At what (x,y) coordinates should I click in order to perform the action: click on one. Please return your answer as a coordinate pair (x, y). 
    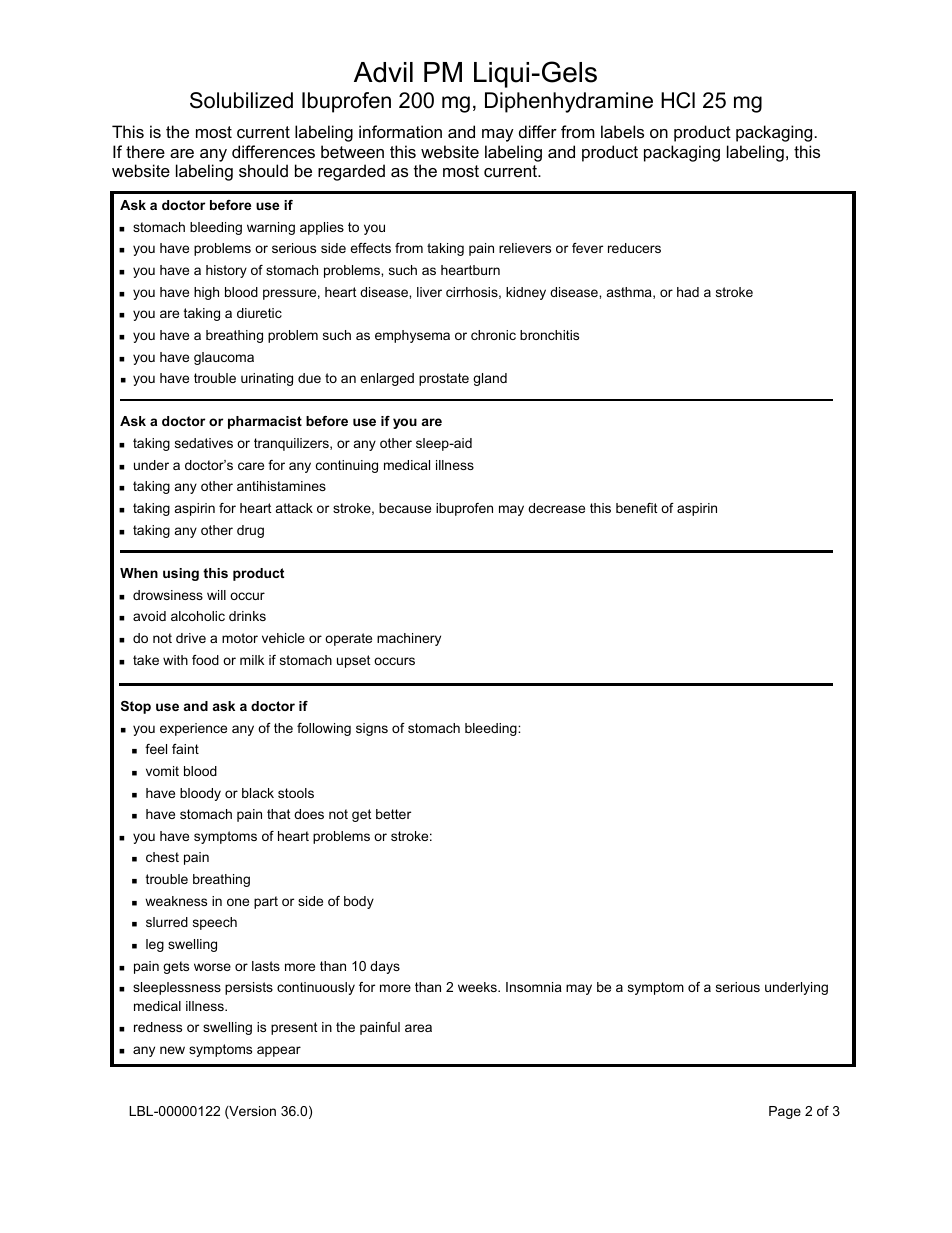
    Looking at the image, I should click on (238, 902).
